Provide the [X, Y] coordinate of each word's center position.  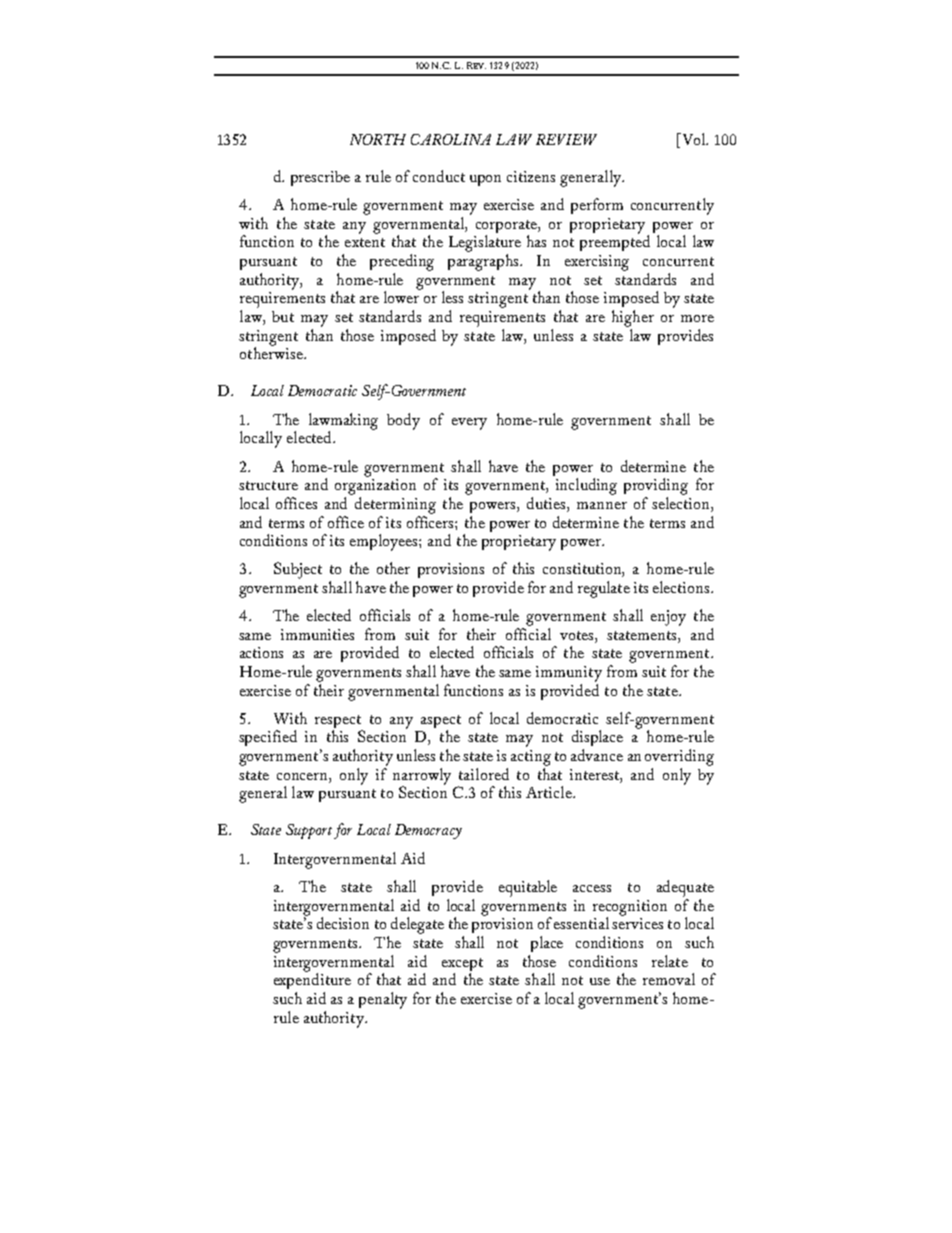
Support [309, 831]
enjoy [668, 618]
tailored [484, 774]
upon [485, 180]
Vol [693, 140]
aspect [441, 723]
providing [656, 486]
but [283, 316]
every [469, 424]
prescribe [320, 178]
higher [633, 318]
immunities [317, 634]
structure [268, 485]
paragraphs [484, 262]
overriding [679, 757]
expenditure [312, 980]
